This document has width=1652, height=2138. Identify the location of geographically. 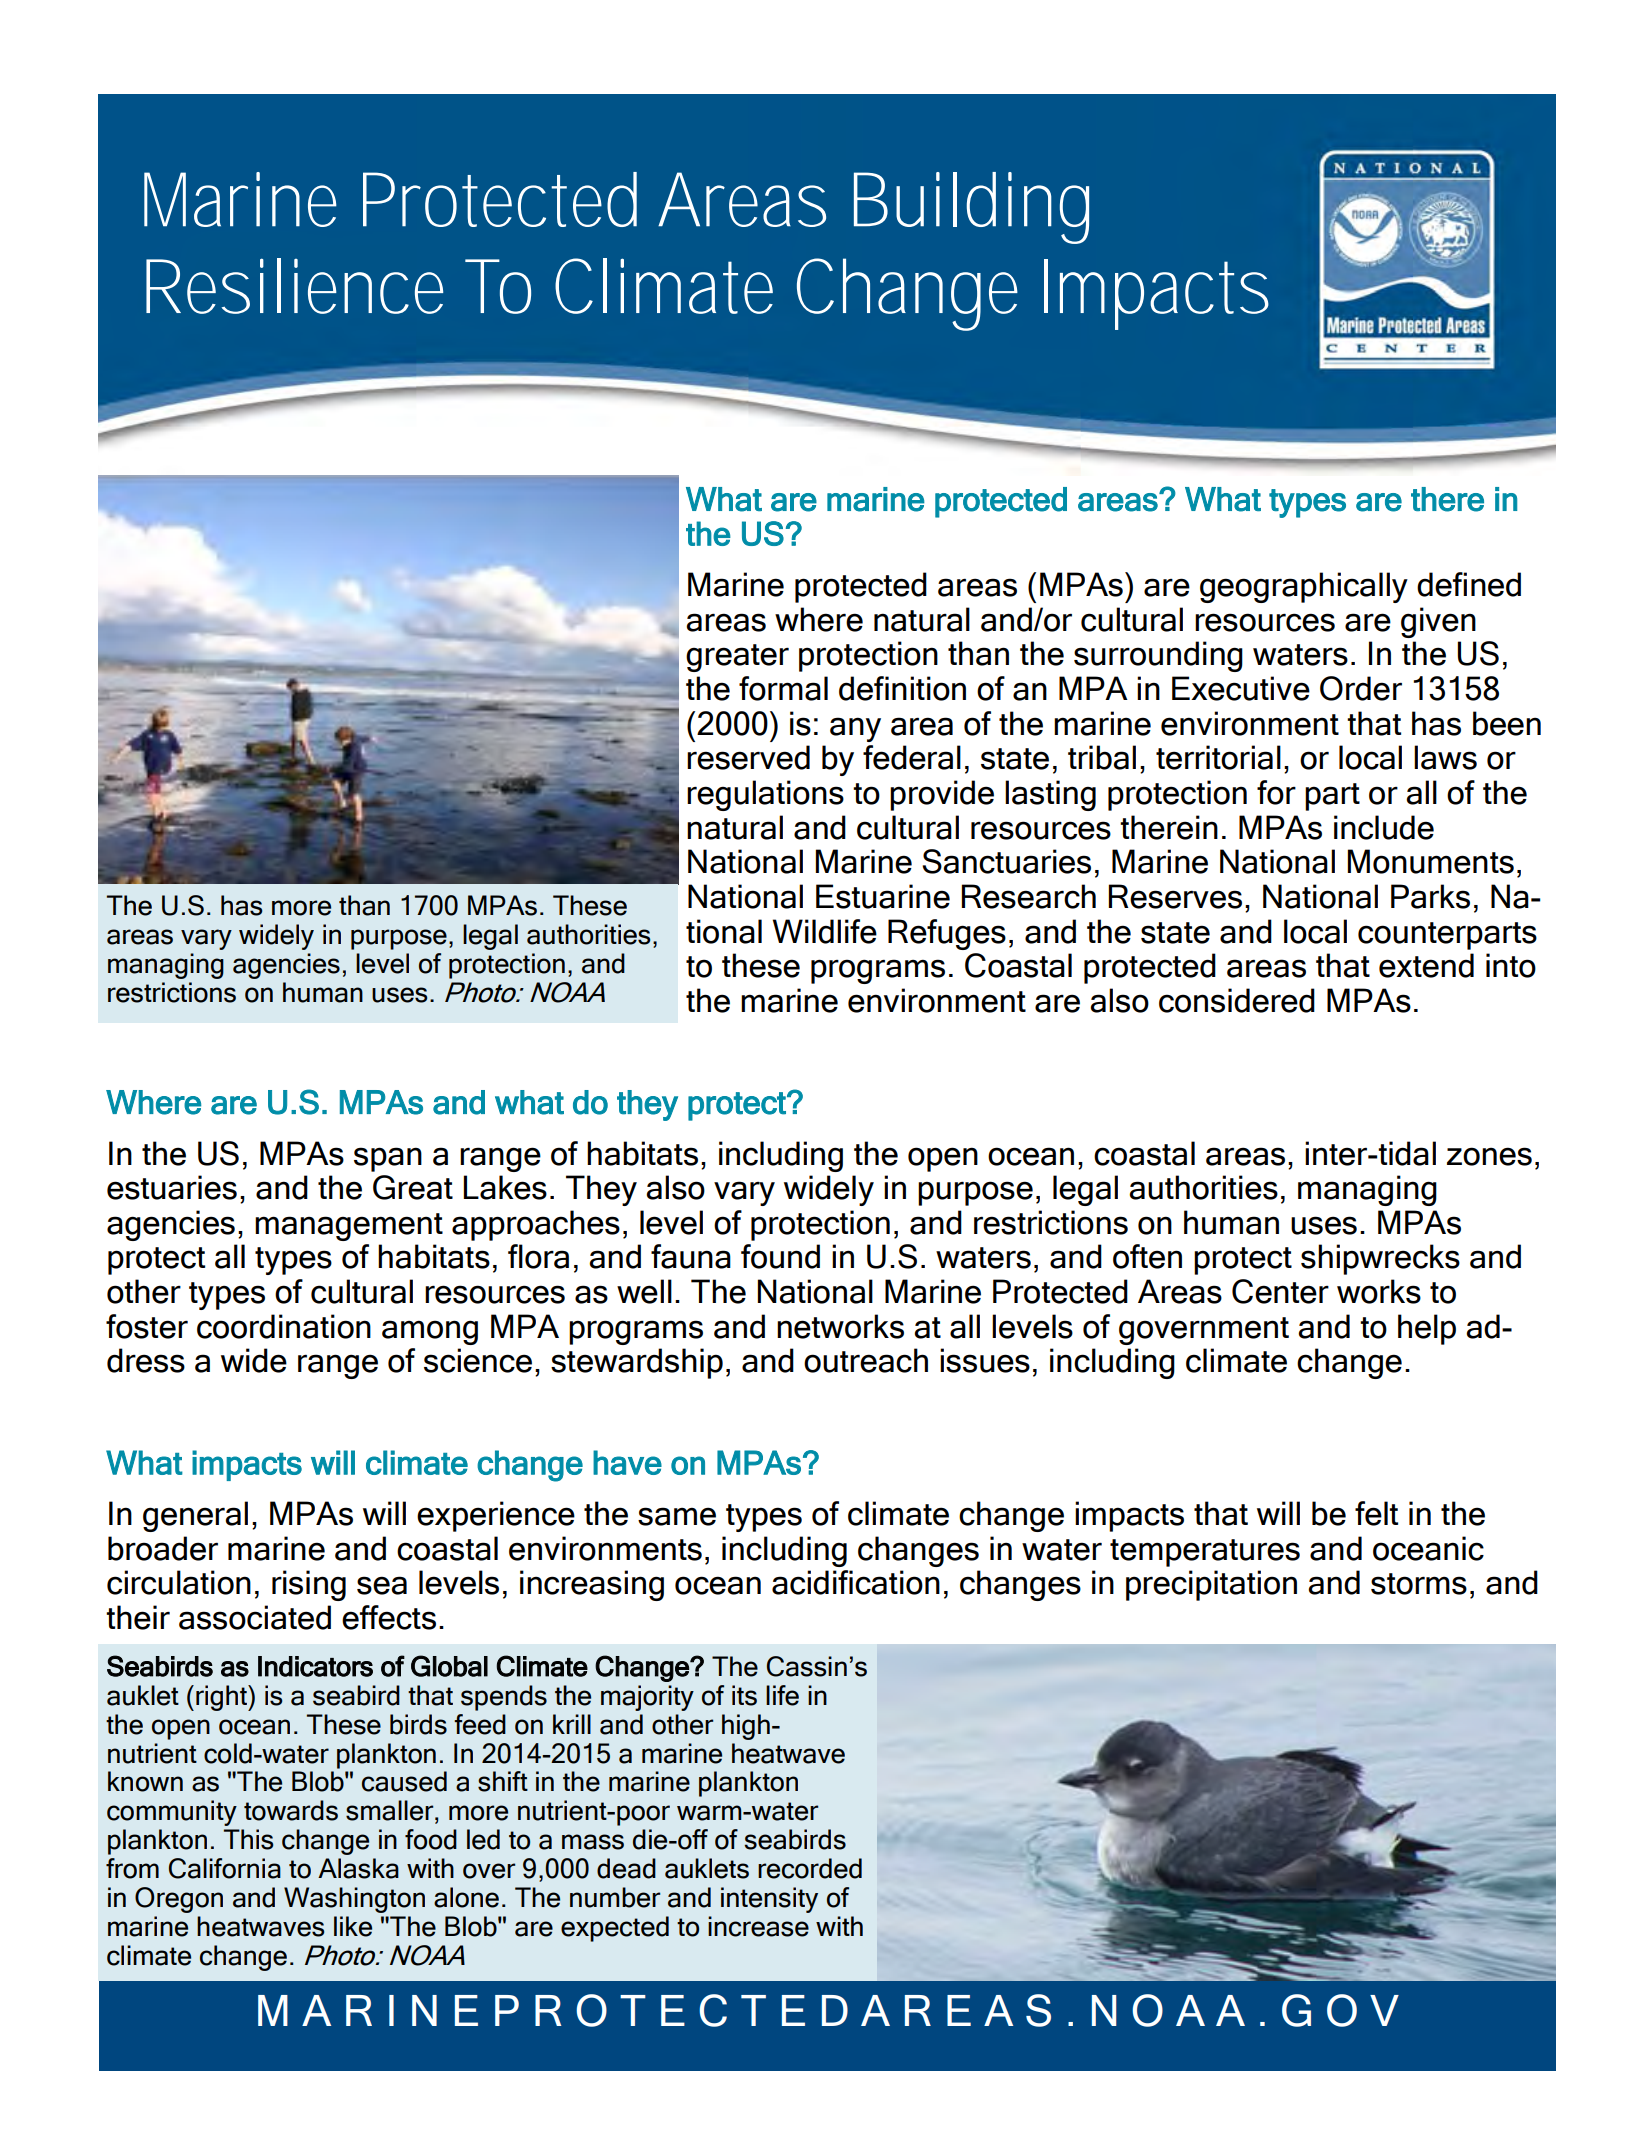
(1304, 587).
